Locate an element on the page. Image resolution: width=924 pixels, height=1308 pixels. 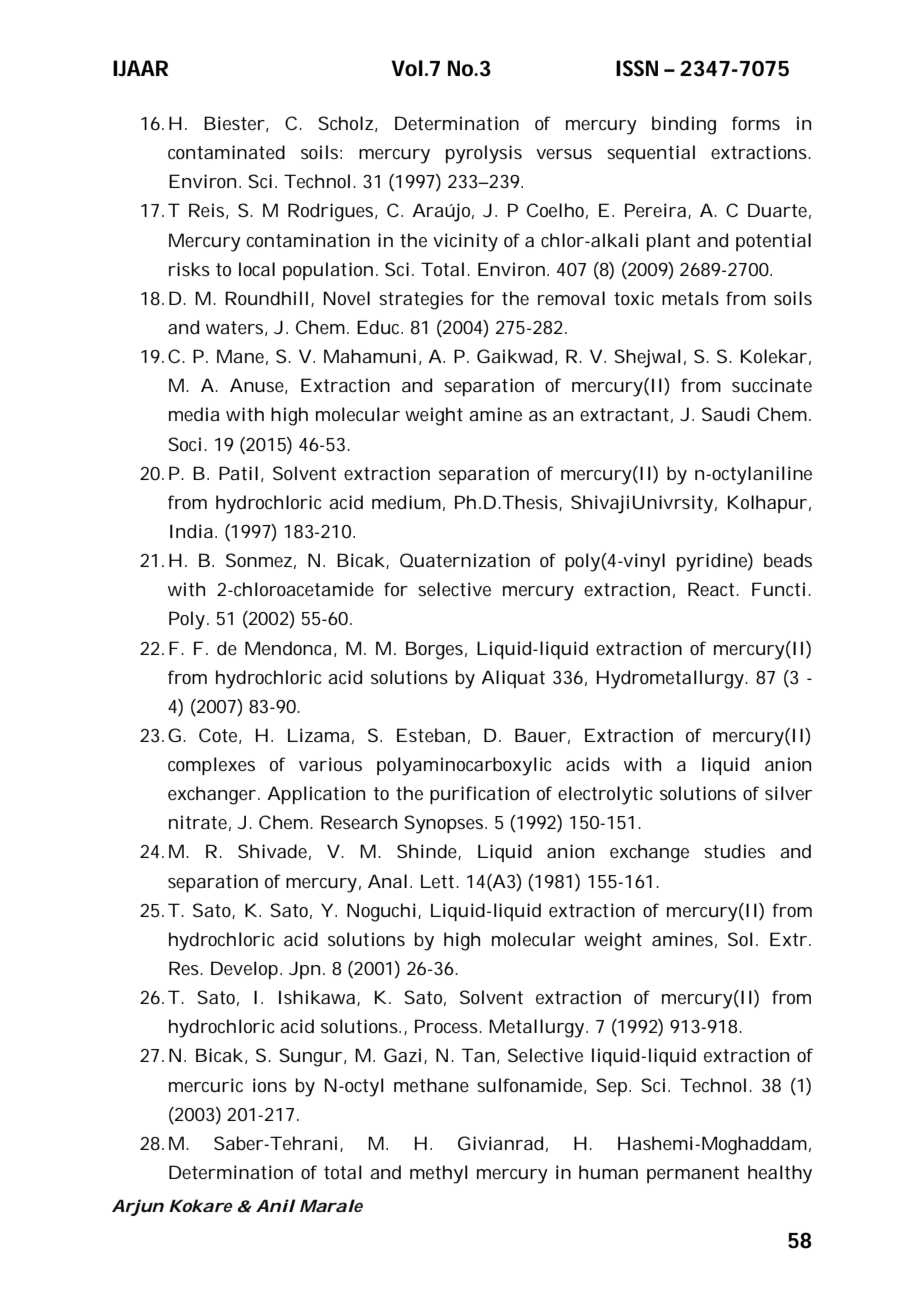
local is located at coordinates (257, 269).
